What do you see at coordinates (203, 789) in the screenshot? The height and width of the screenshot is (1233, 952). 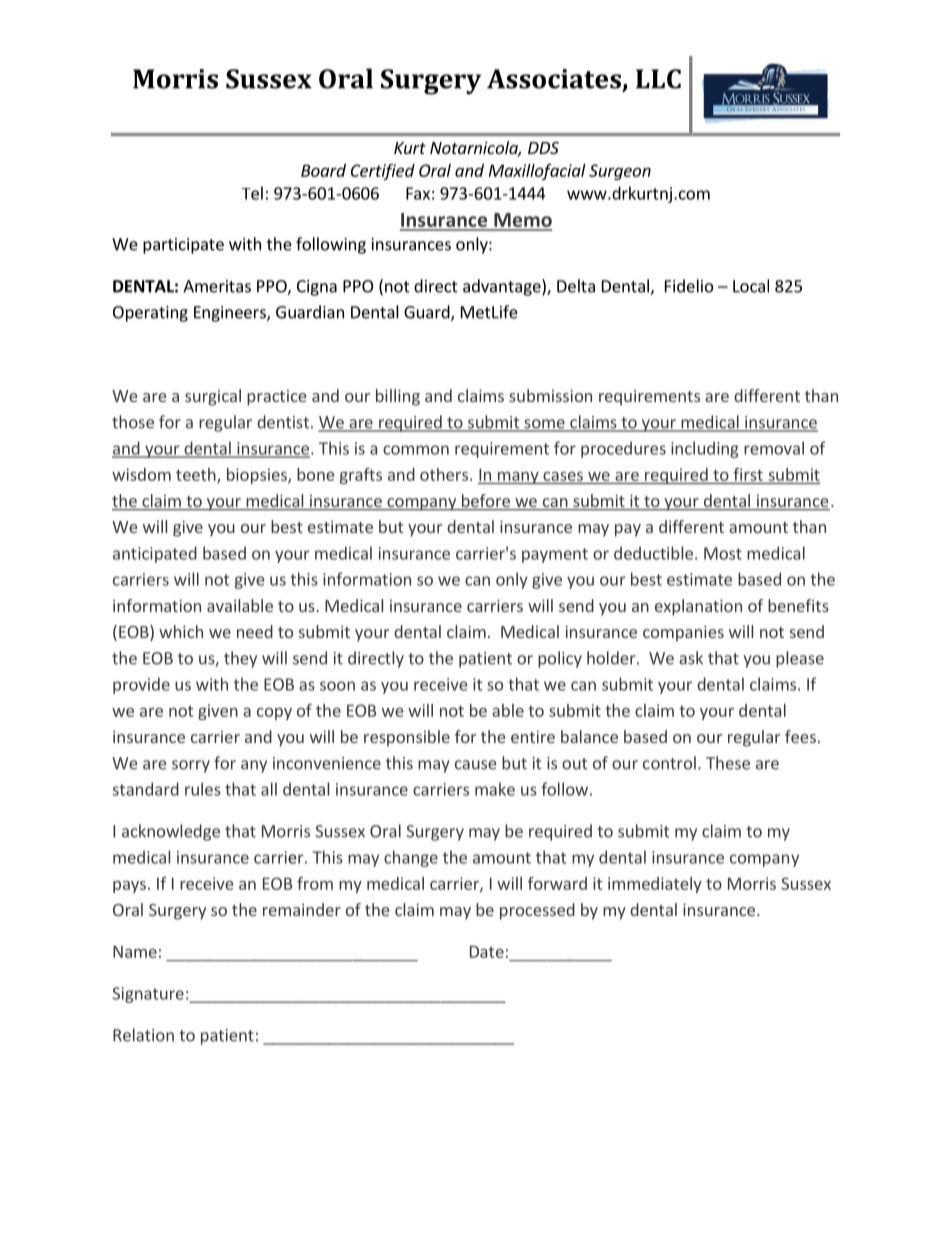 I see `rules` at bounding box center [203, 789].
